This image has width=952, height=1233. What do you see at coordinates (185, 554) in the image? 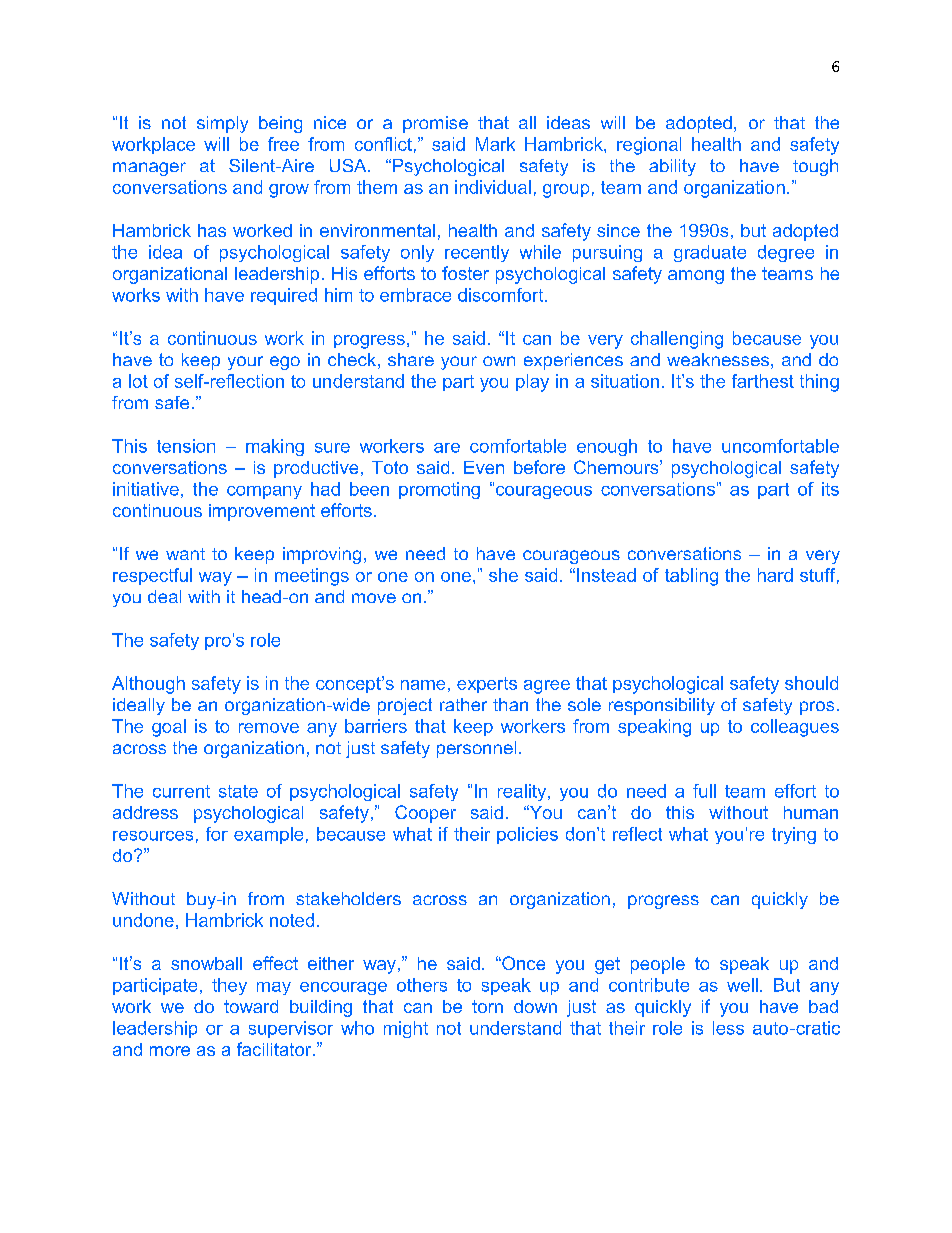
I see `want` at bounding box center [185, 554].
